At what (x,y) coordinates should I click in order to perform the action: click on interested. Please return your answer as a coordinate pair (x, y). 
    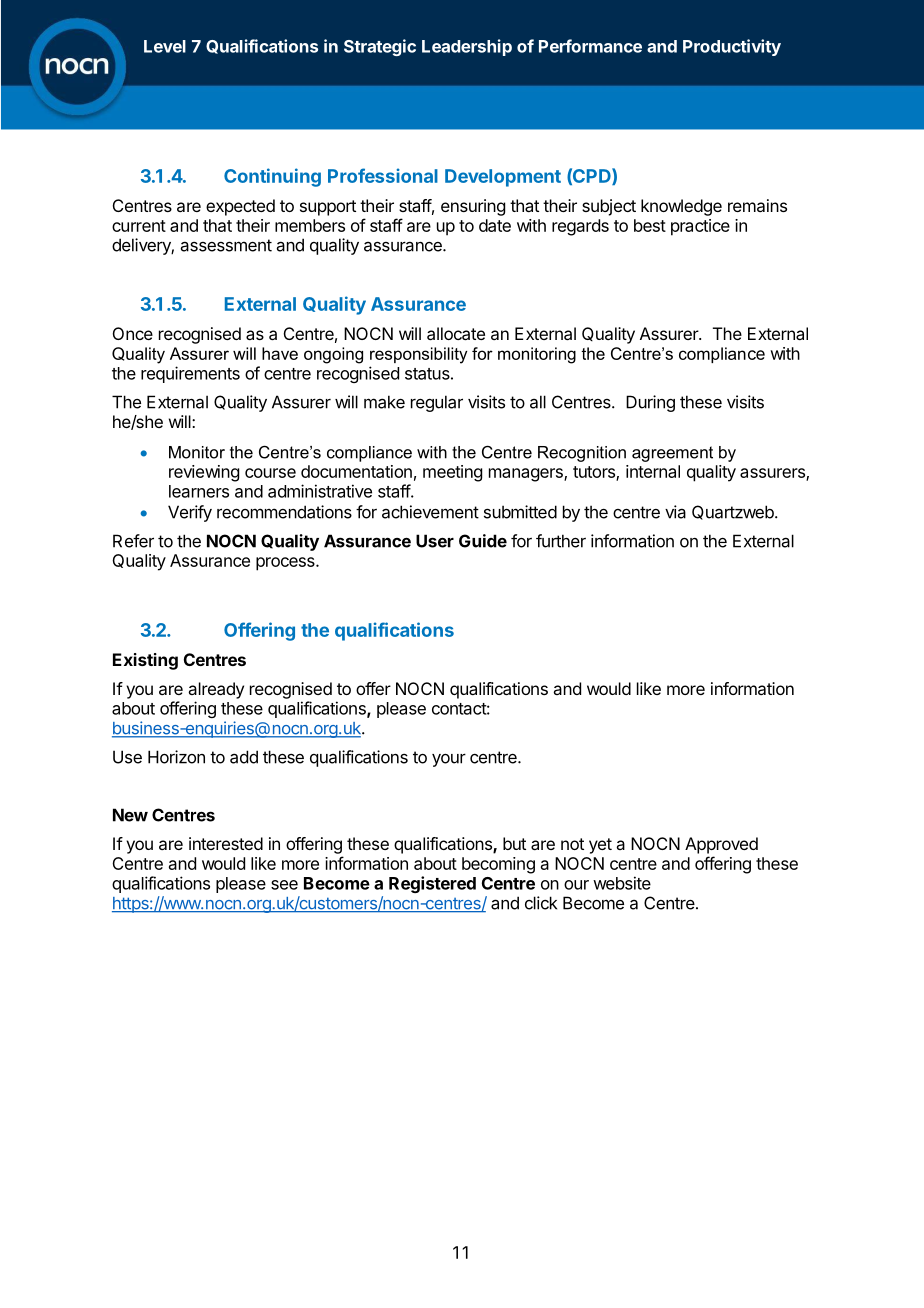
    Looking at the image, I should click on (226, 843).
